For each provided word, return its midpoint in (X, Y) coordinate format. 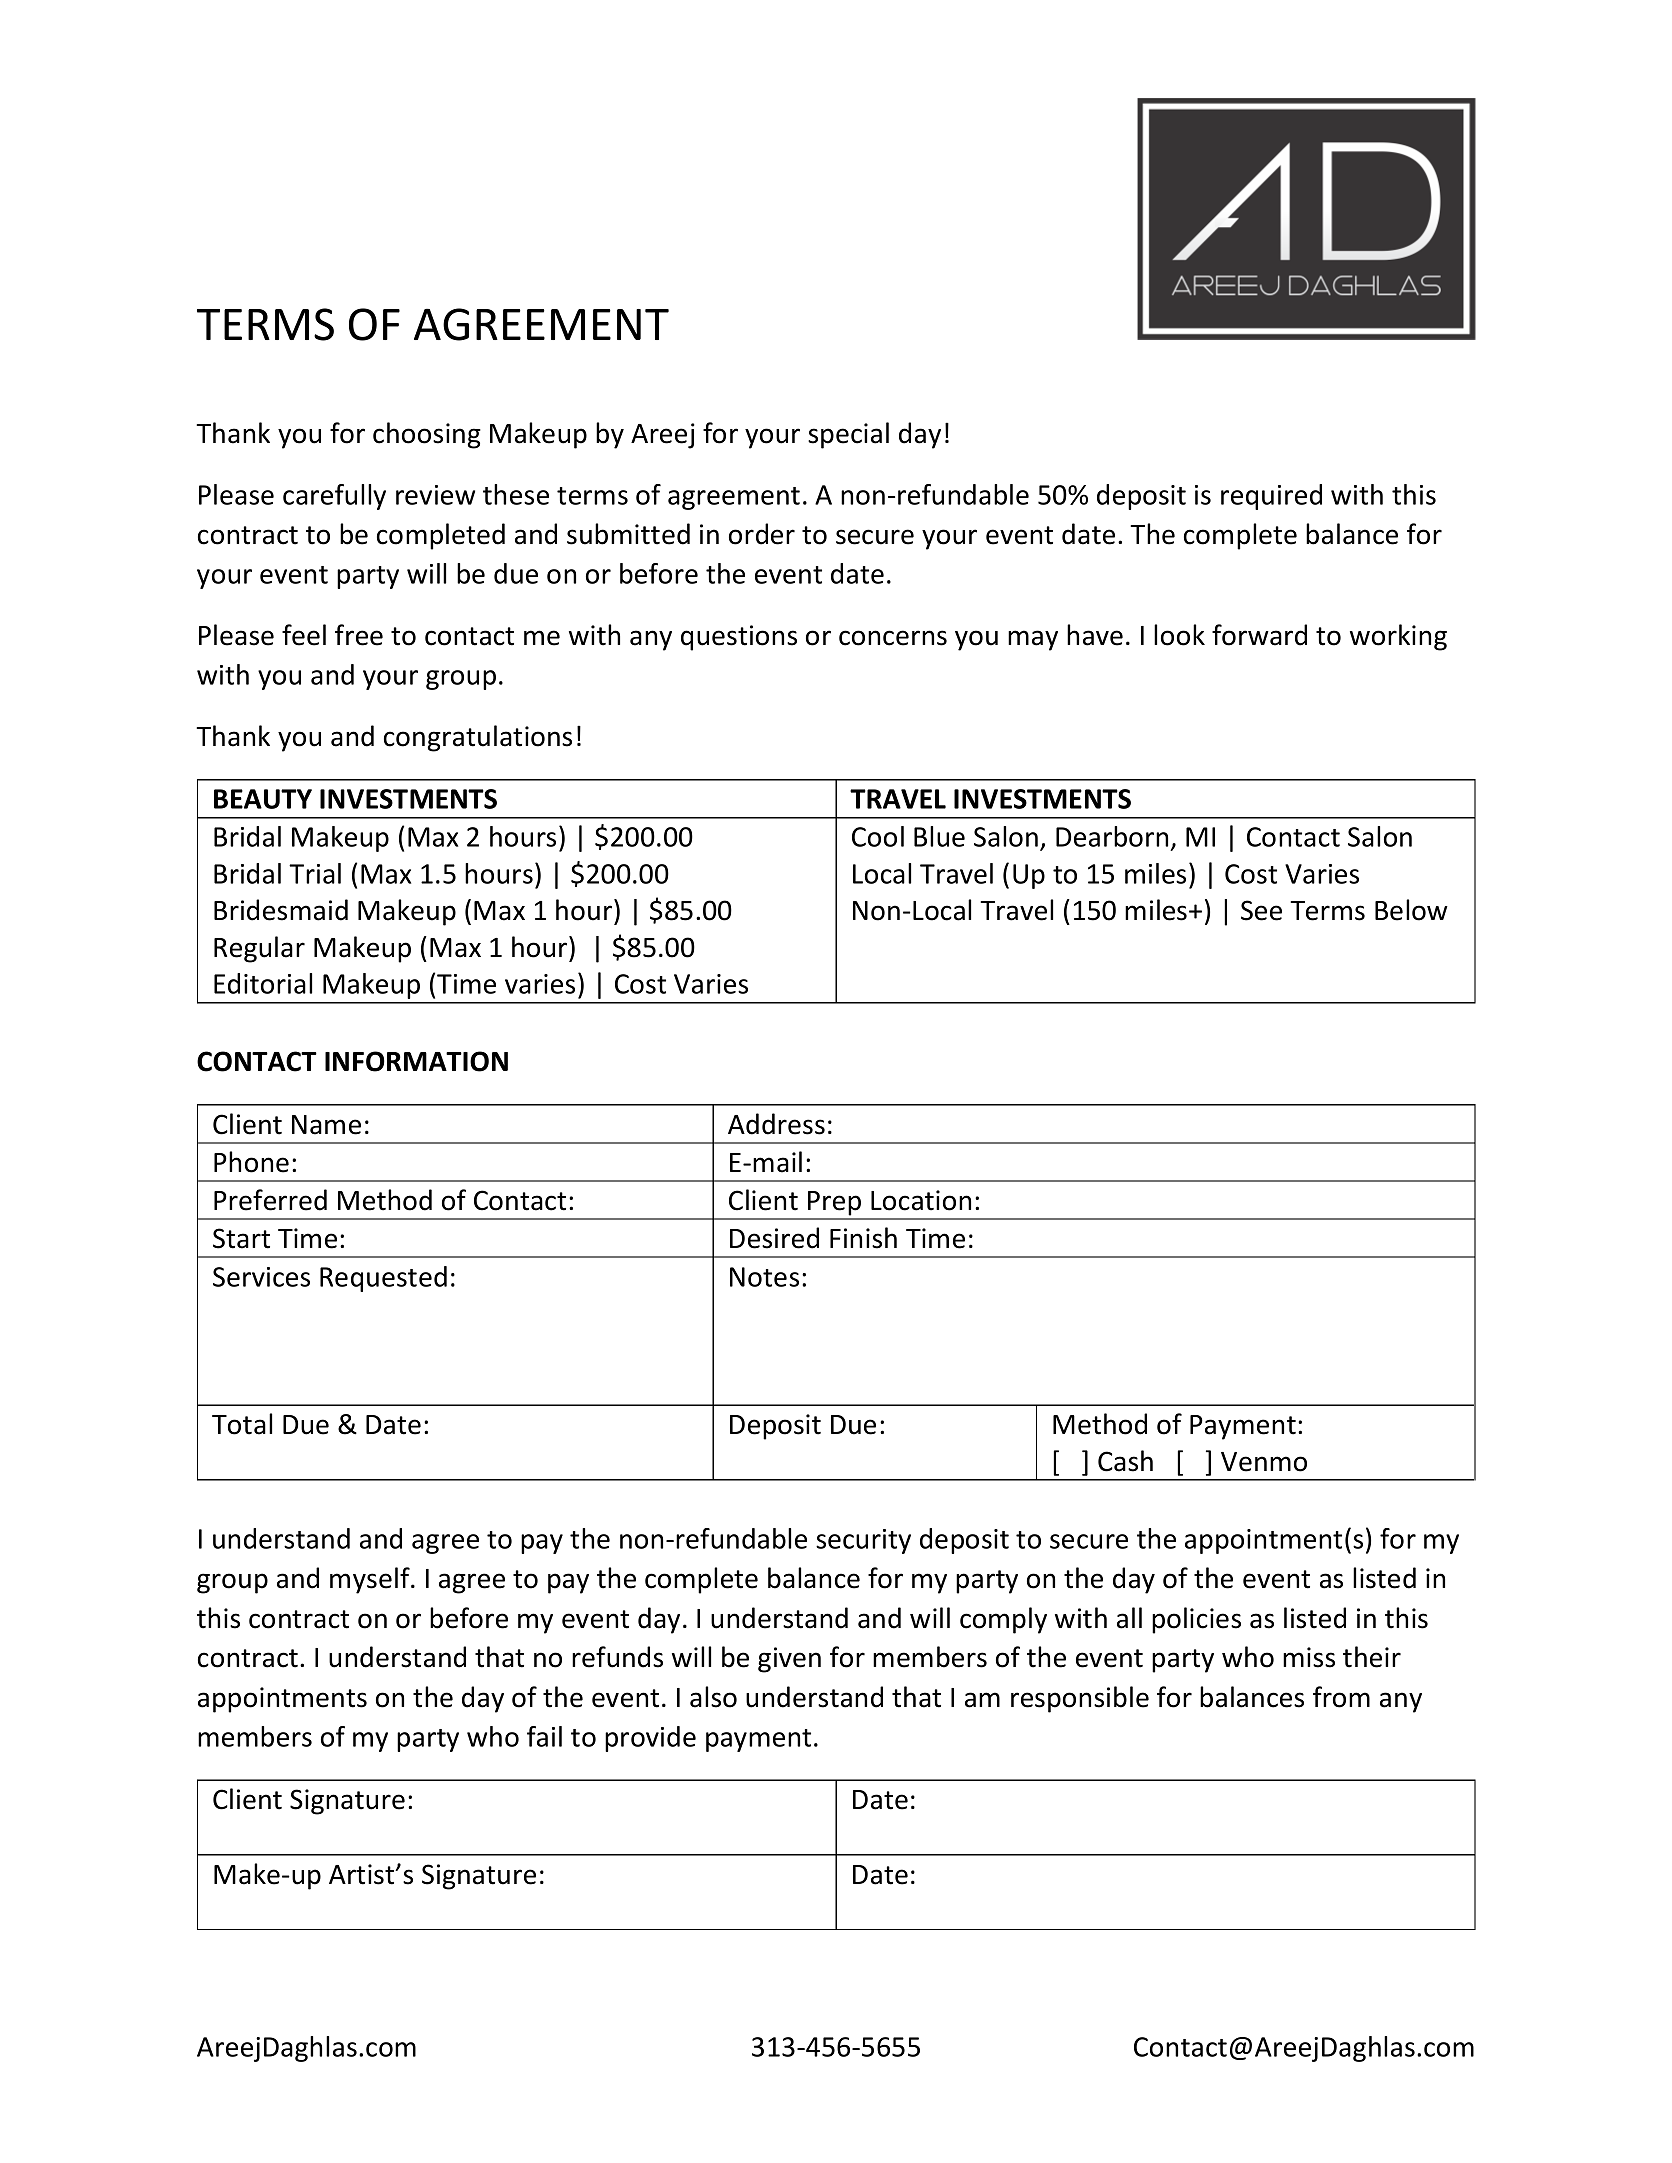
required (1271, 497)
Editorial (263, 983)
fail (544, 1736)
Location (921, 1200)
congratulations (478, 738)
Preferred (270, 1200)
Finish (863, 1238)
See (1261, 910)
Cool (878, 836)
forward (1259, 635)
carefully (334, 497)
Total (242, 1424)
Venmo (1264, 1462)
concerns (893, 638)
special (848, 435)
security (863, 1541)
